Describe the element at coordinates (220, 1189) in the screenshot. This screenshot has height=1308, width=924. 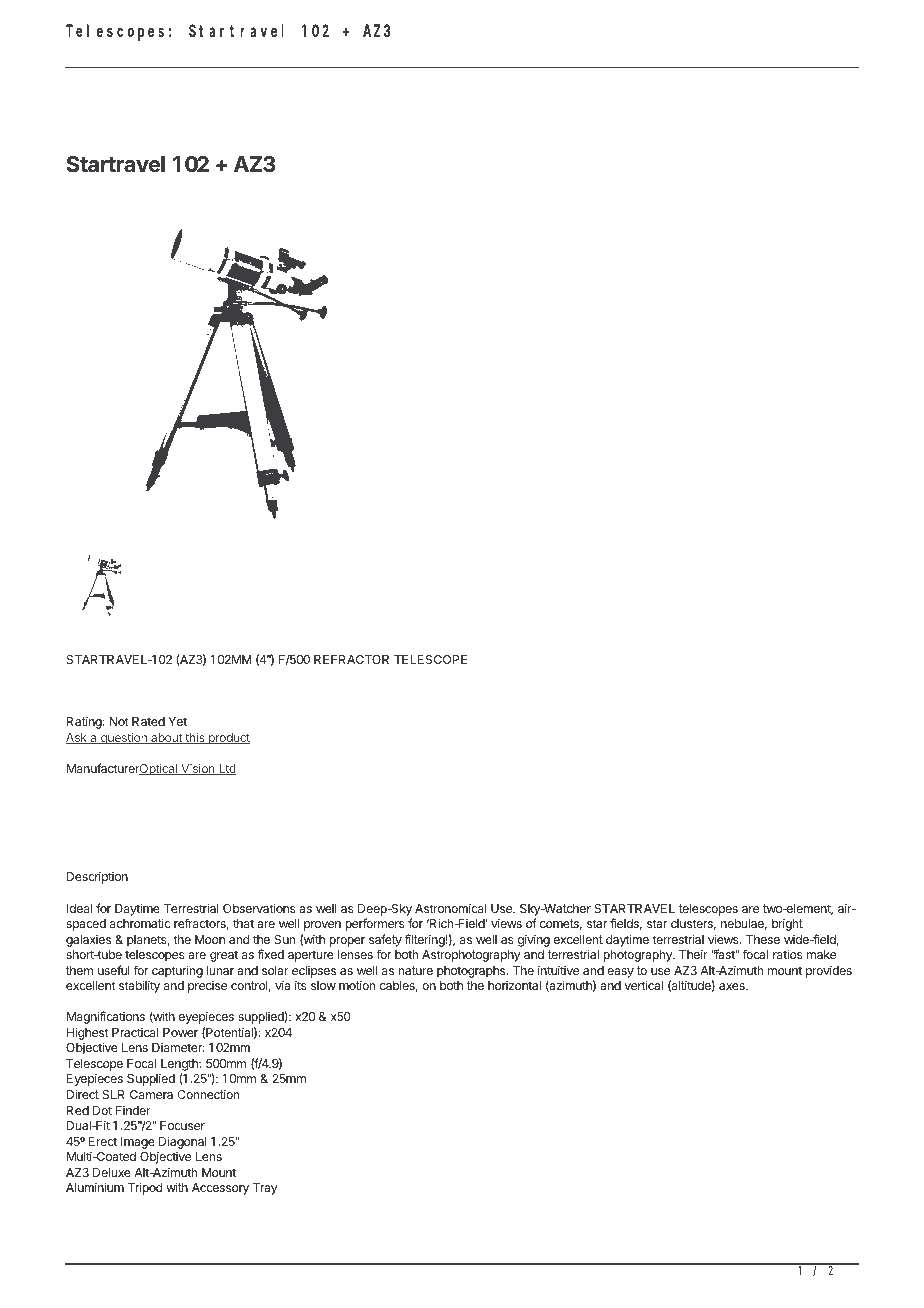
I see `Accessory` at that location.
